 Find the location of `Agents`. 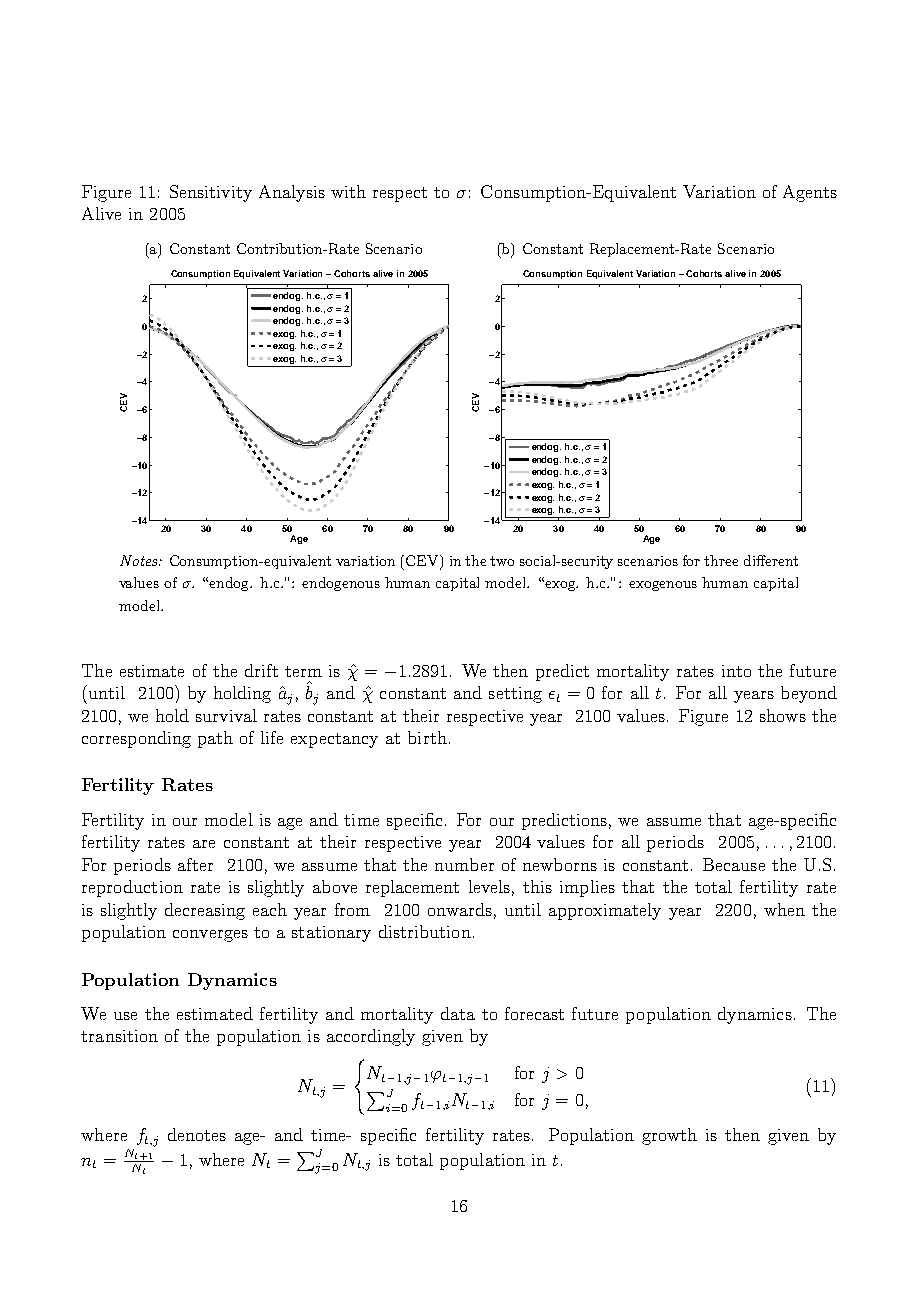

Agents is located at coordinates (810, 193).
